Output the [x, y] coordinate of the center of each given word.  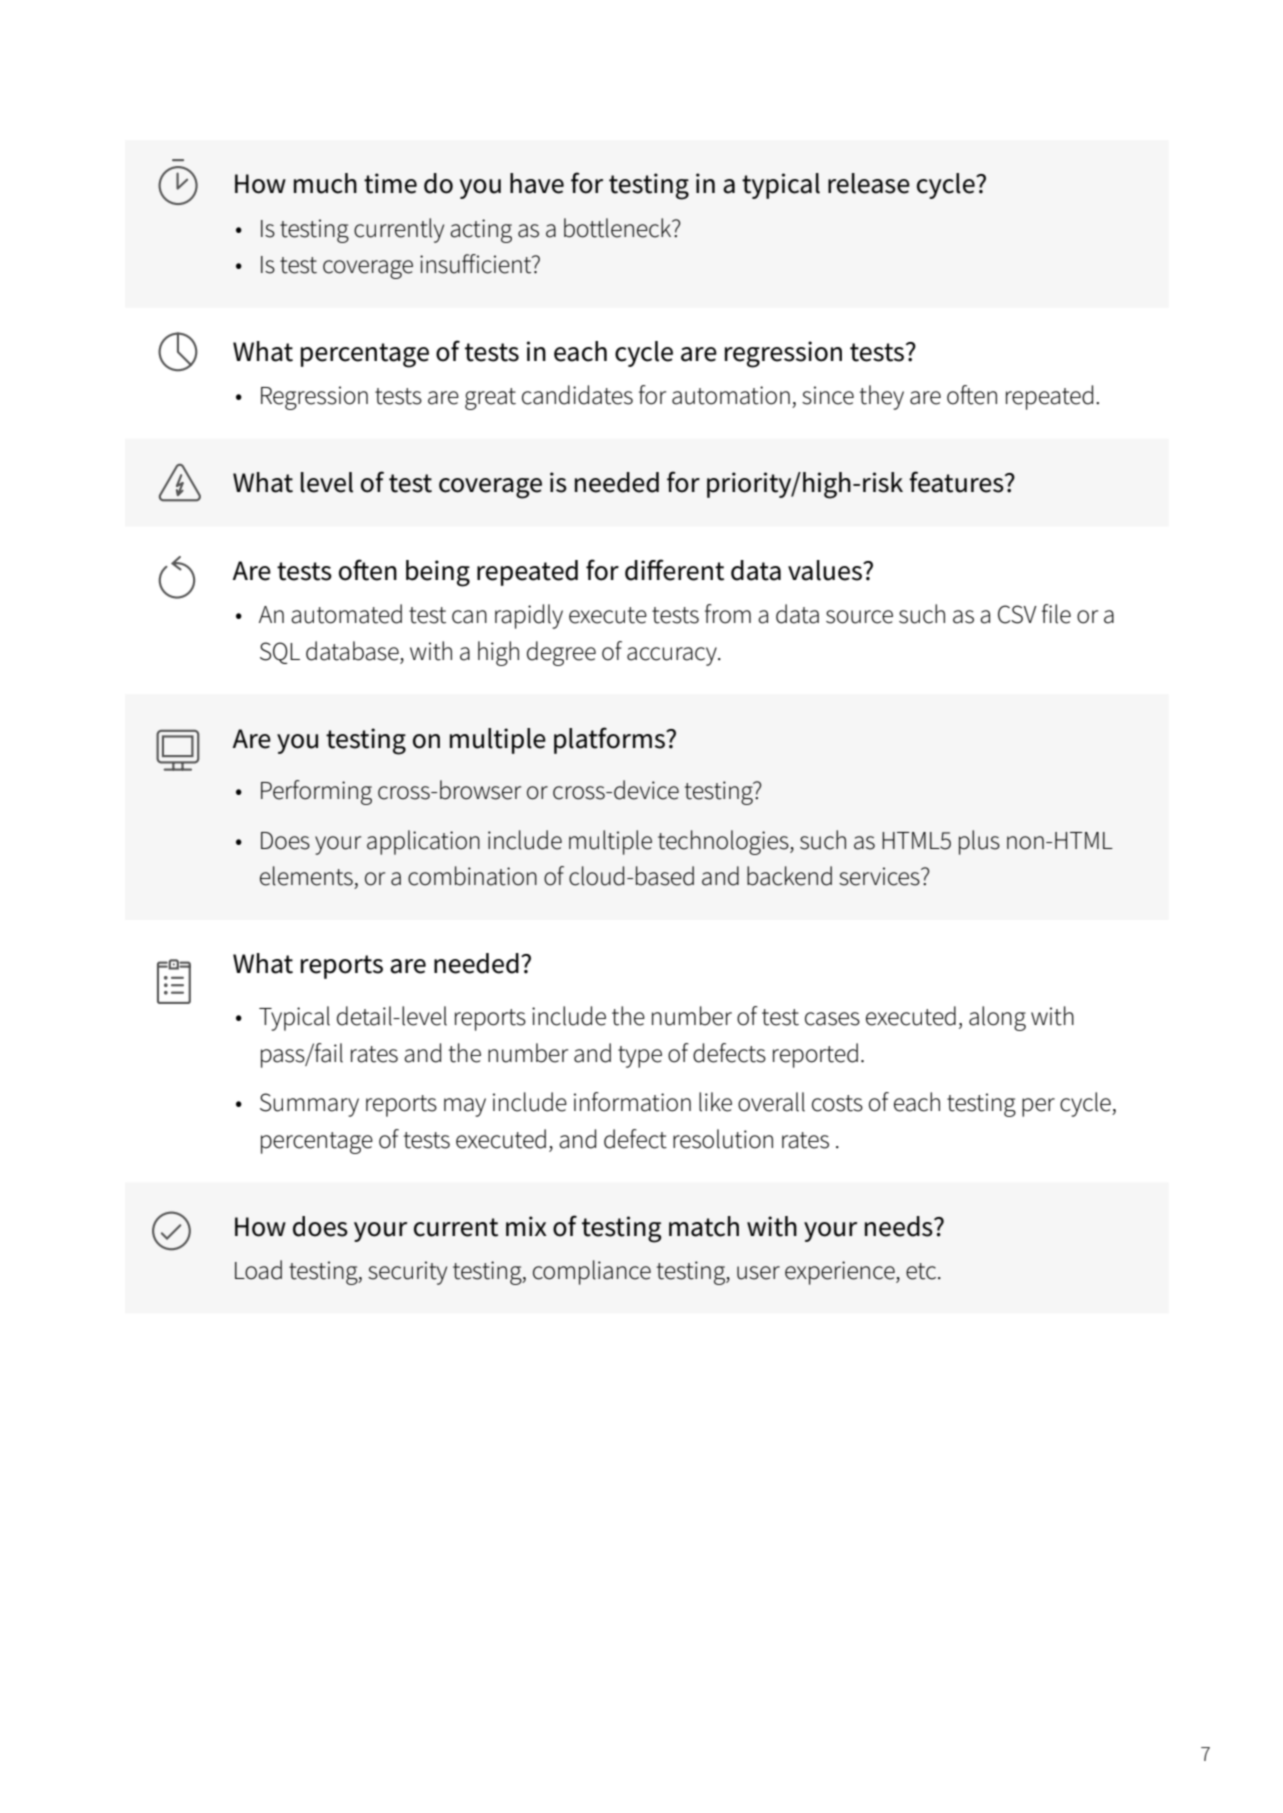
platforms [610, 740]
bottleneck [619, 228]
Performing [316, 792]
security [407, 1273]
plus [979, 842]
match [704, 1226]
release [869, 183]
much [325, 183]
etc [922, 1271]
